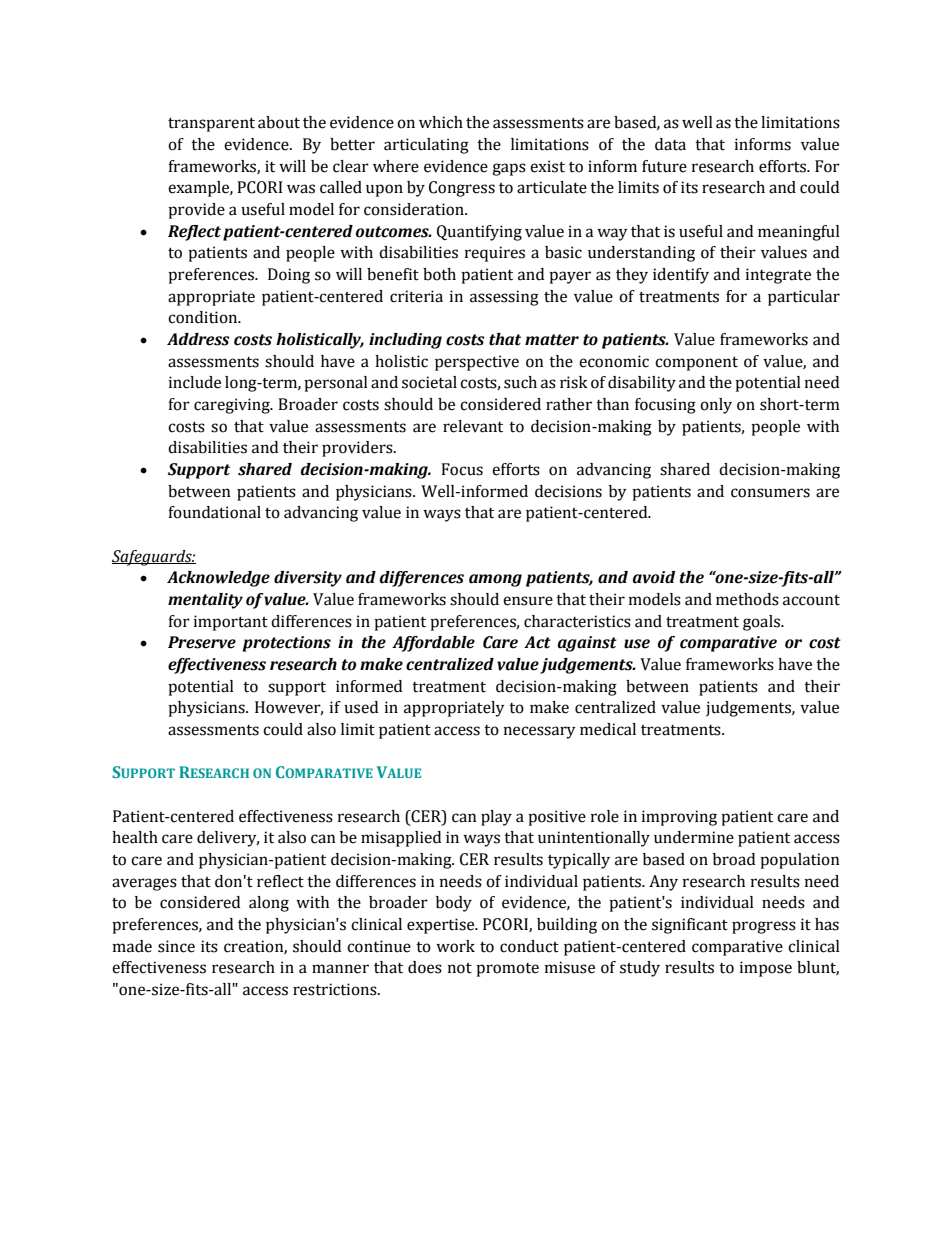  I want to click on play, so click(496, 818).
